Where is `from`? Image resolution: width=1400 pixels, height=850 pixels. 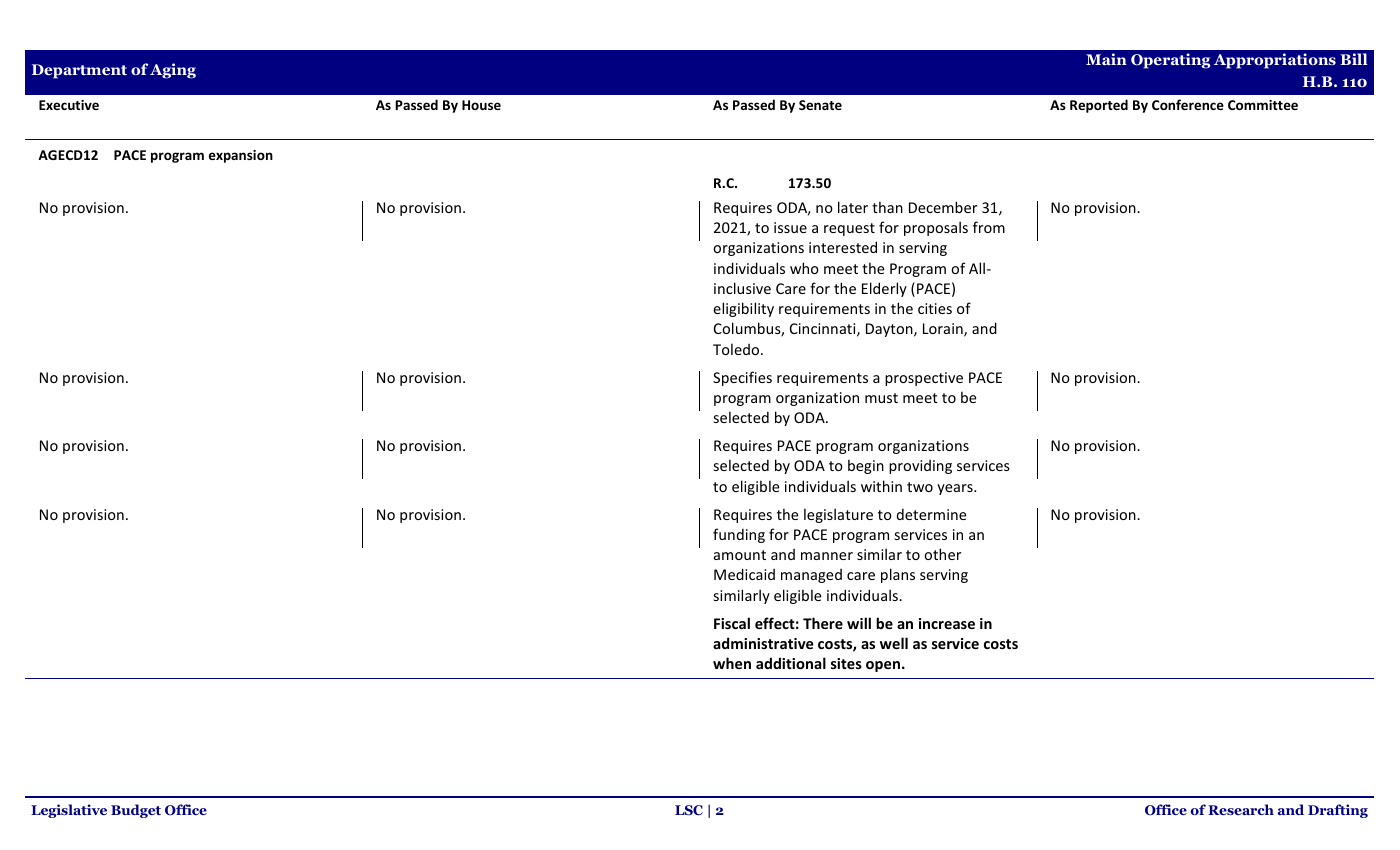 from is located at coordinates (989, 227).
